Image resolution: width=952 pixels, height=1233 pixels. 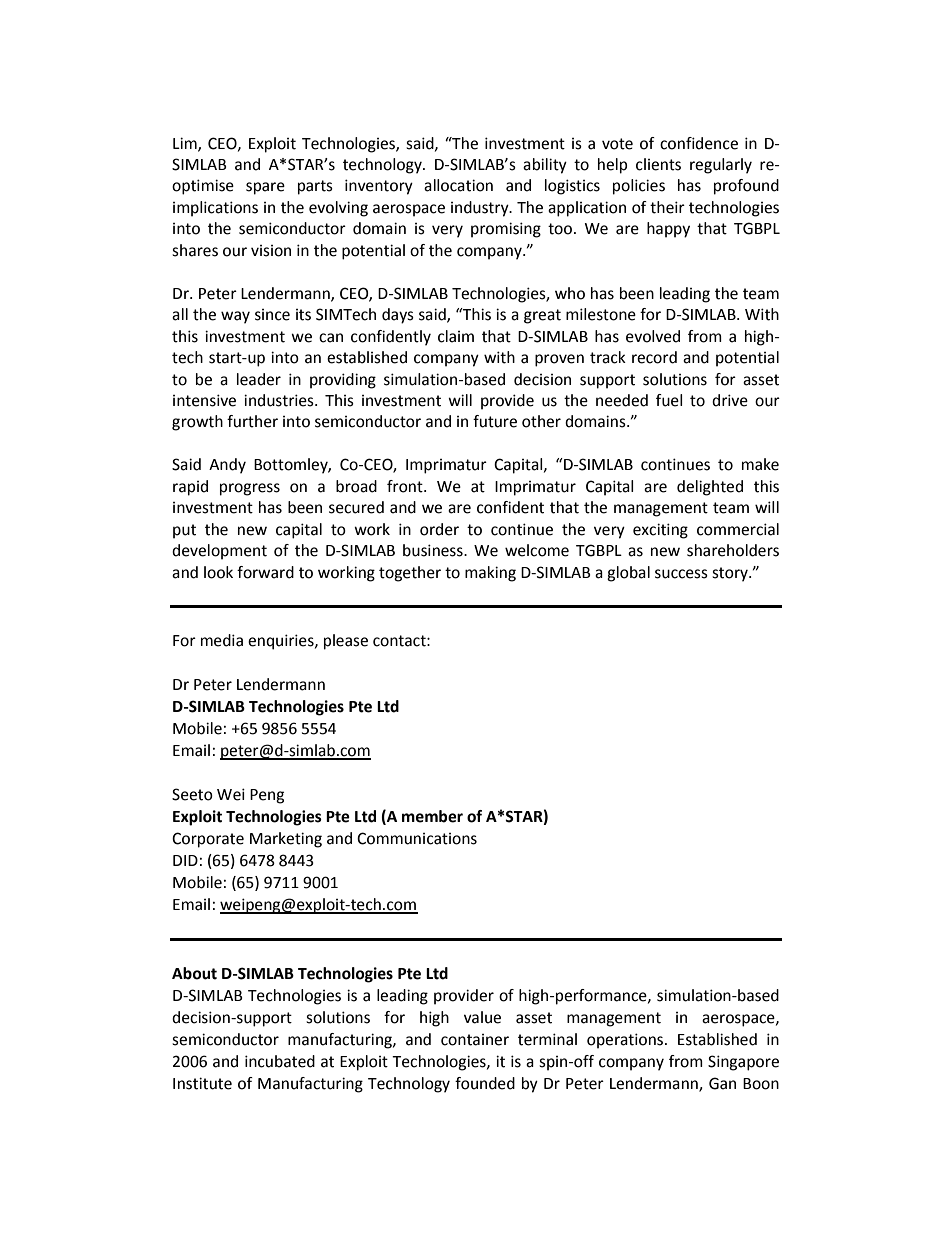 I want to click on regularly, so click(x=721, y=166).
